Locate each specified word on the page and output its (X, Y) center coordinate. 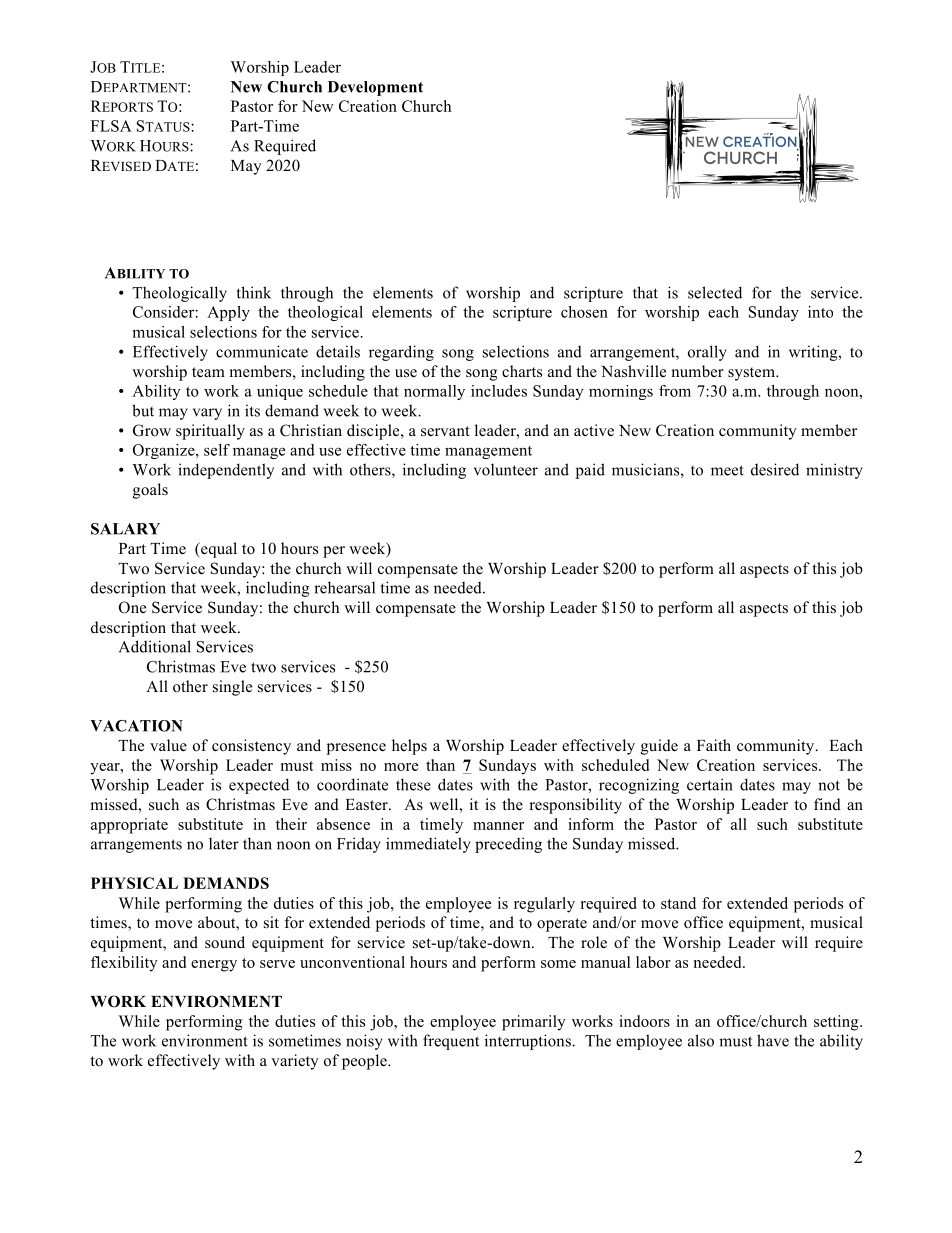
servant (445, 431)
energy (214, 966)
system (752, 374)
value (168, 745)
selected (715, 292)
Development (375, 88)
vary (207, 414)
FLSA (111, 126)
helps (409, 747)
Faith (714, 745)
